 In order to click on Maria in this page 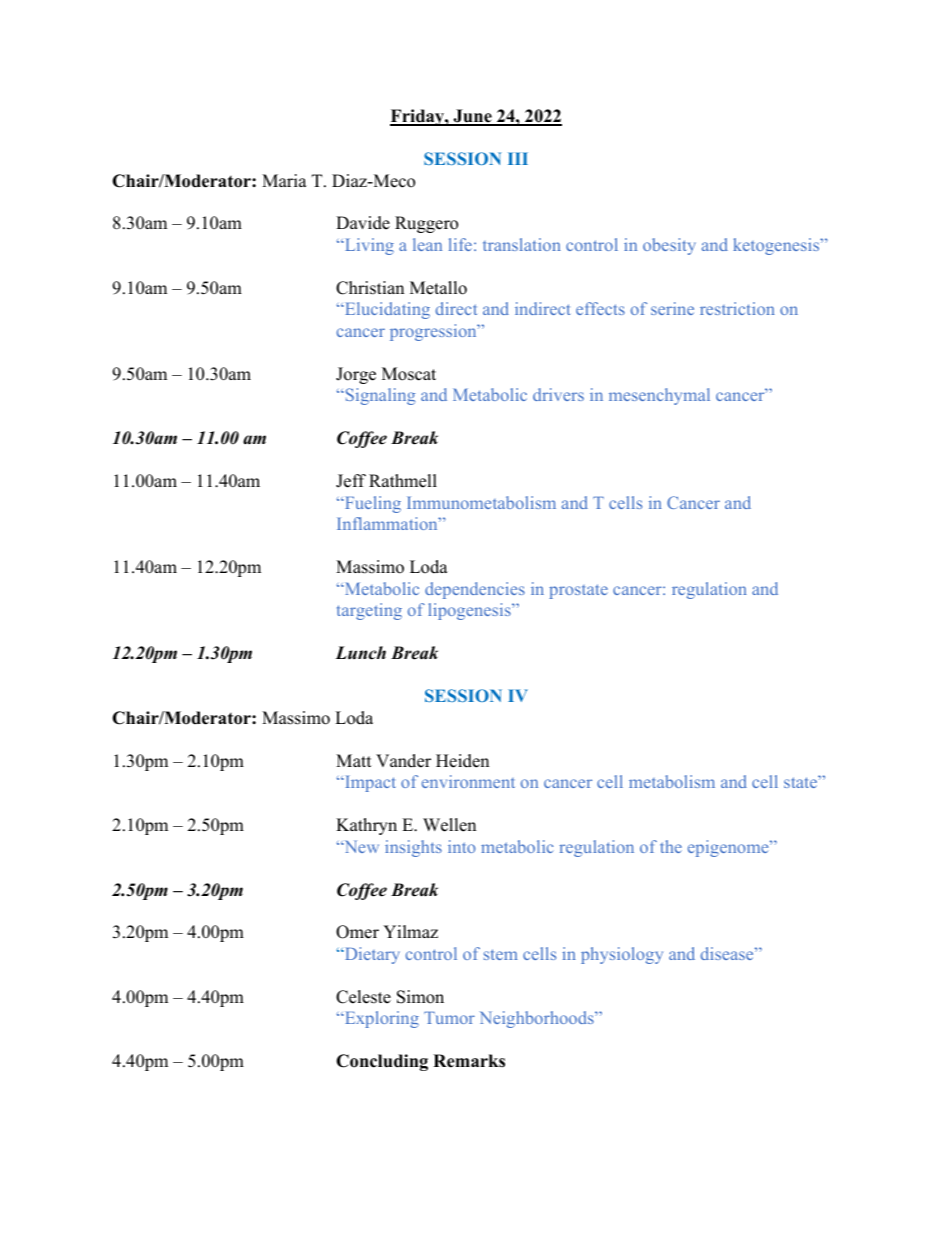, I will do `click(284, 180)`.
